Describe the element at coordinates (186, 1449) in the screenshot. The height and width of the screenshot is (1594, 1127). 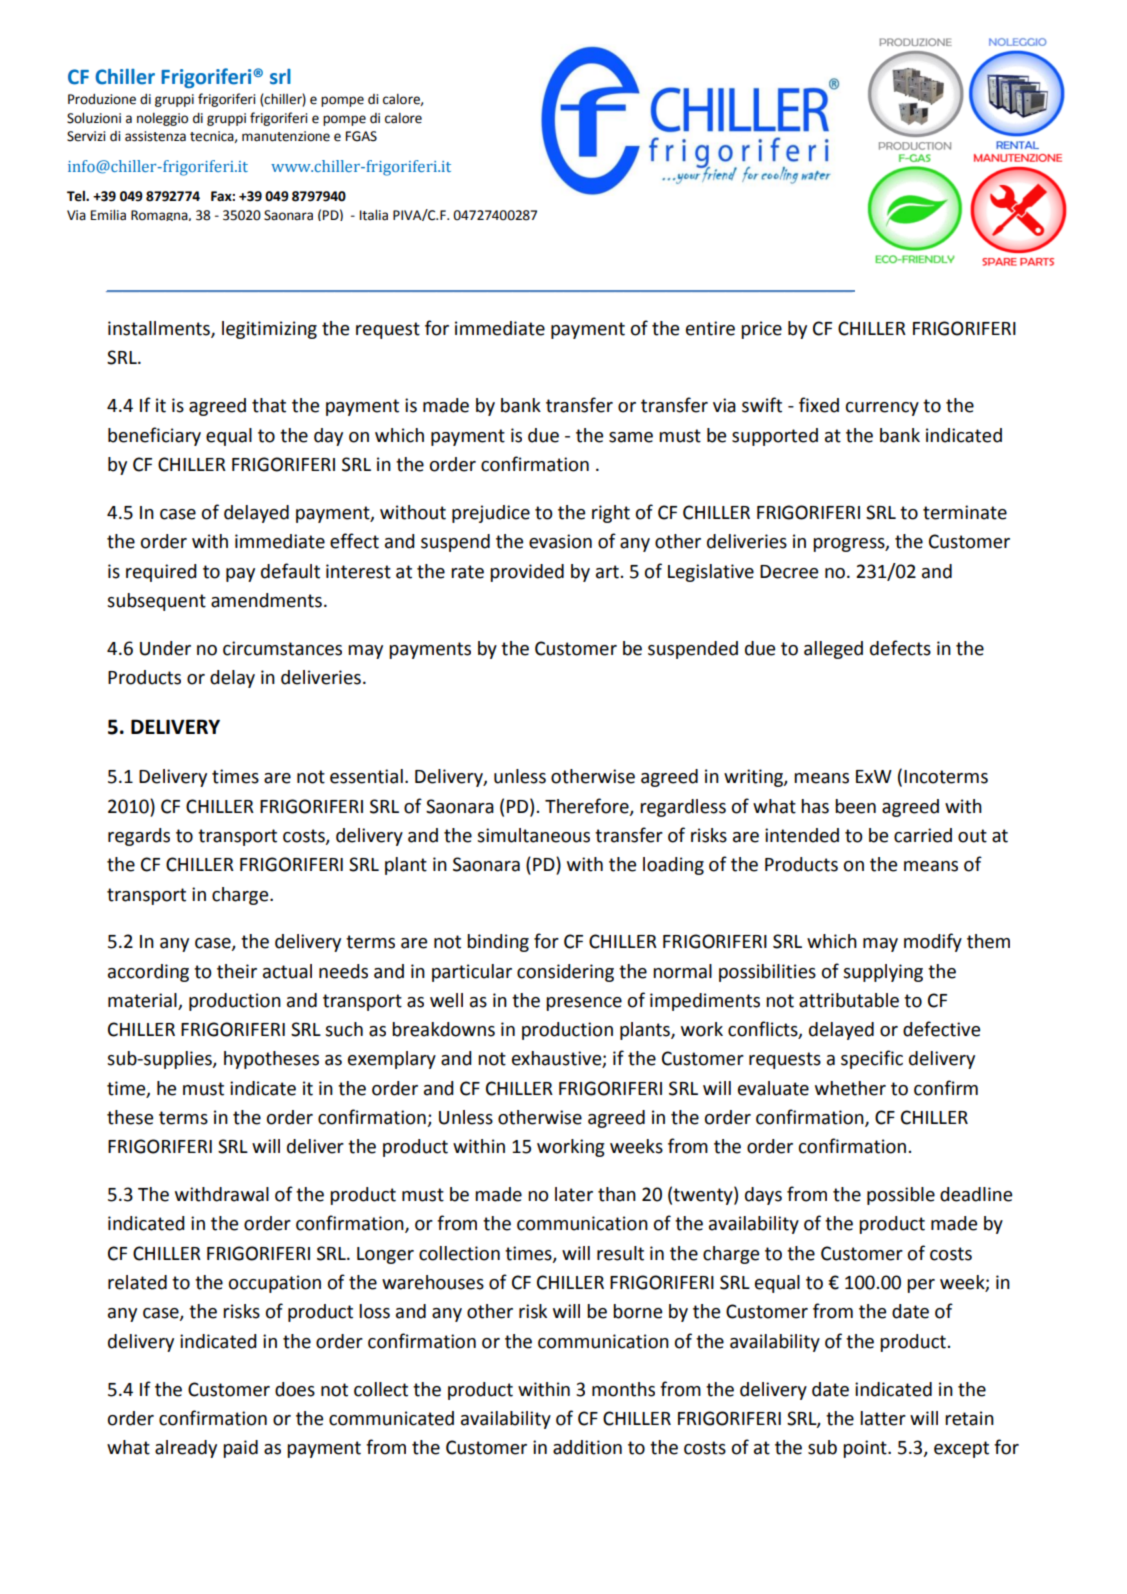
I see `already` at that location.
